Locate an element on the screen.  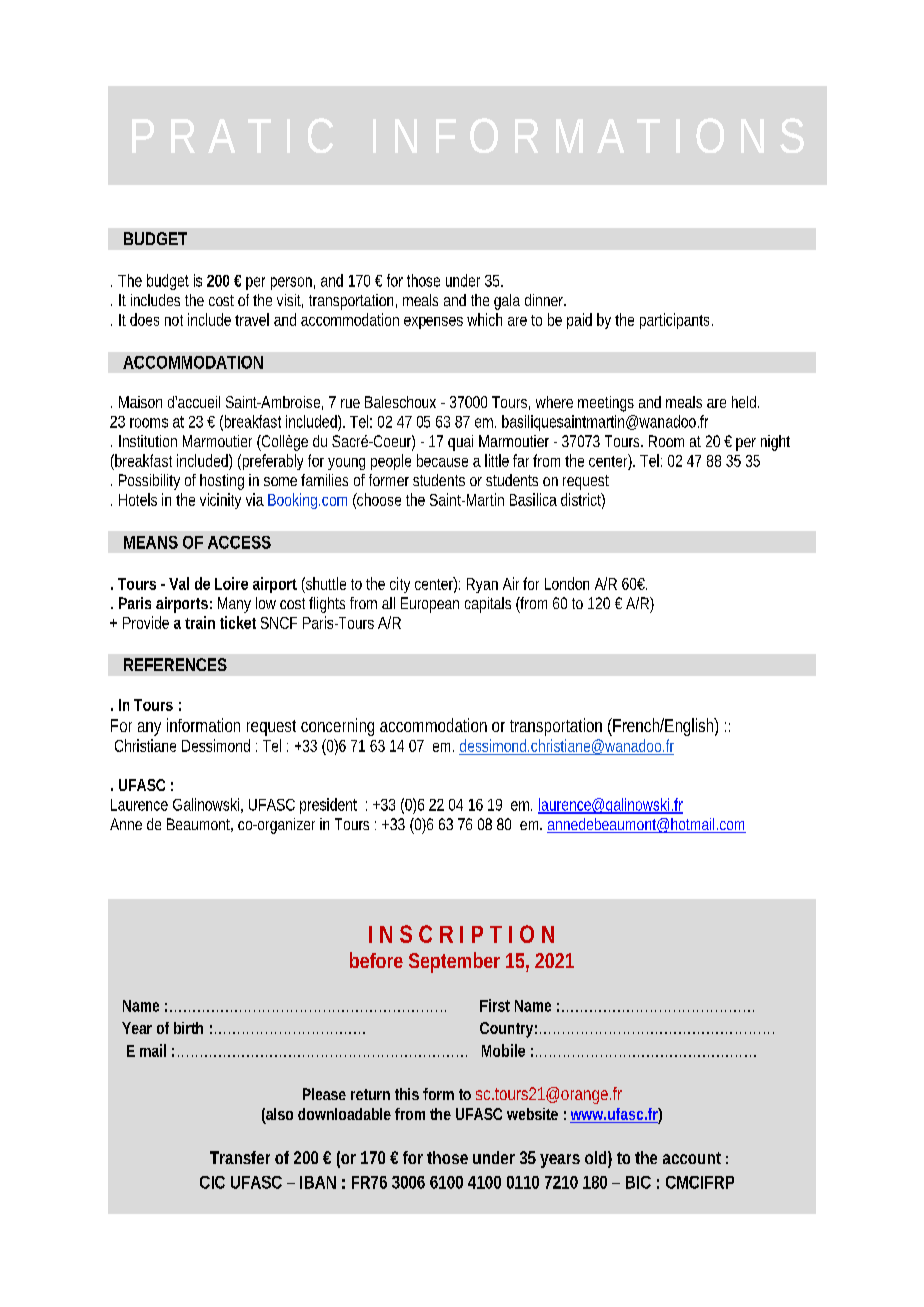
REFERENCES is located at coordinates (175, 664).
